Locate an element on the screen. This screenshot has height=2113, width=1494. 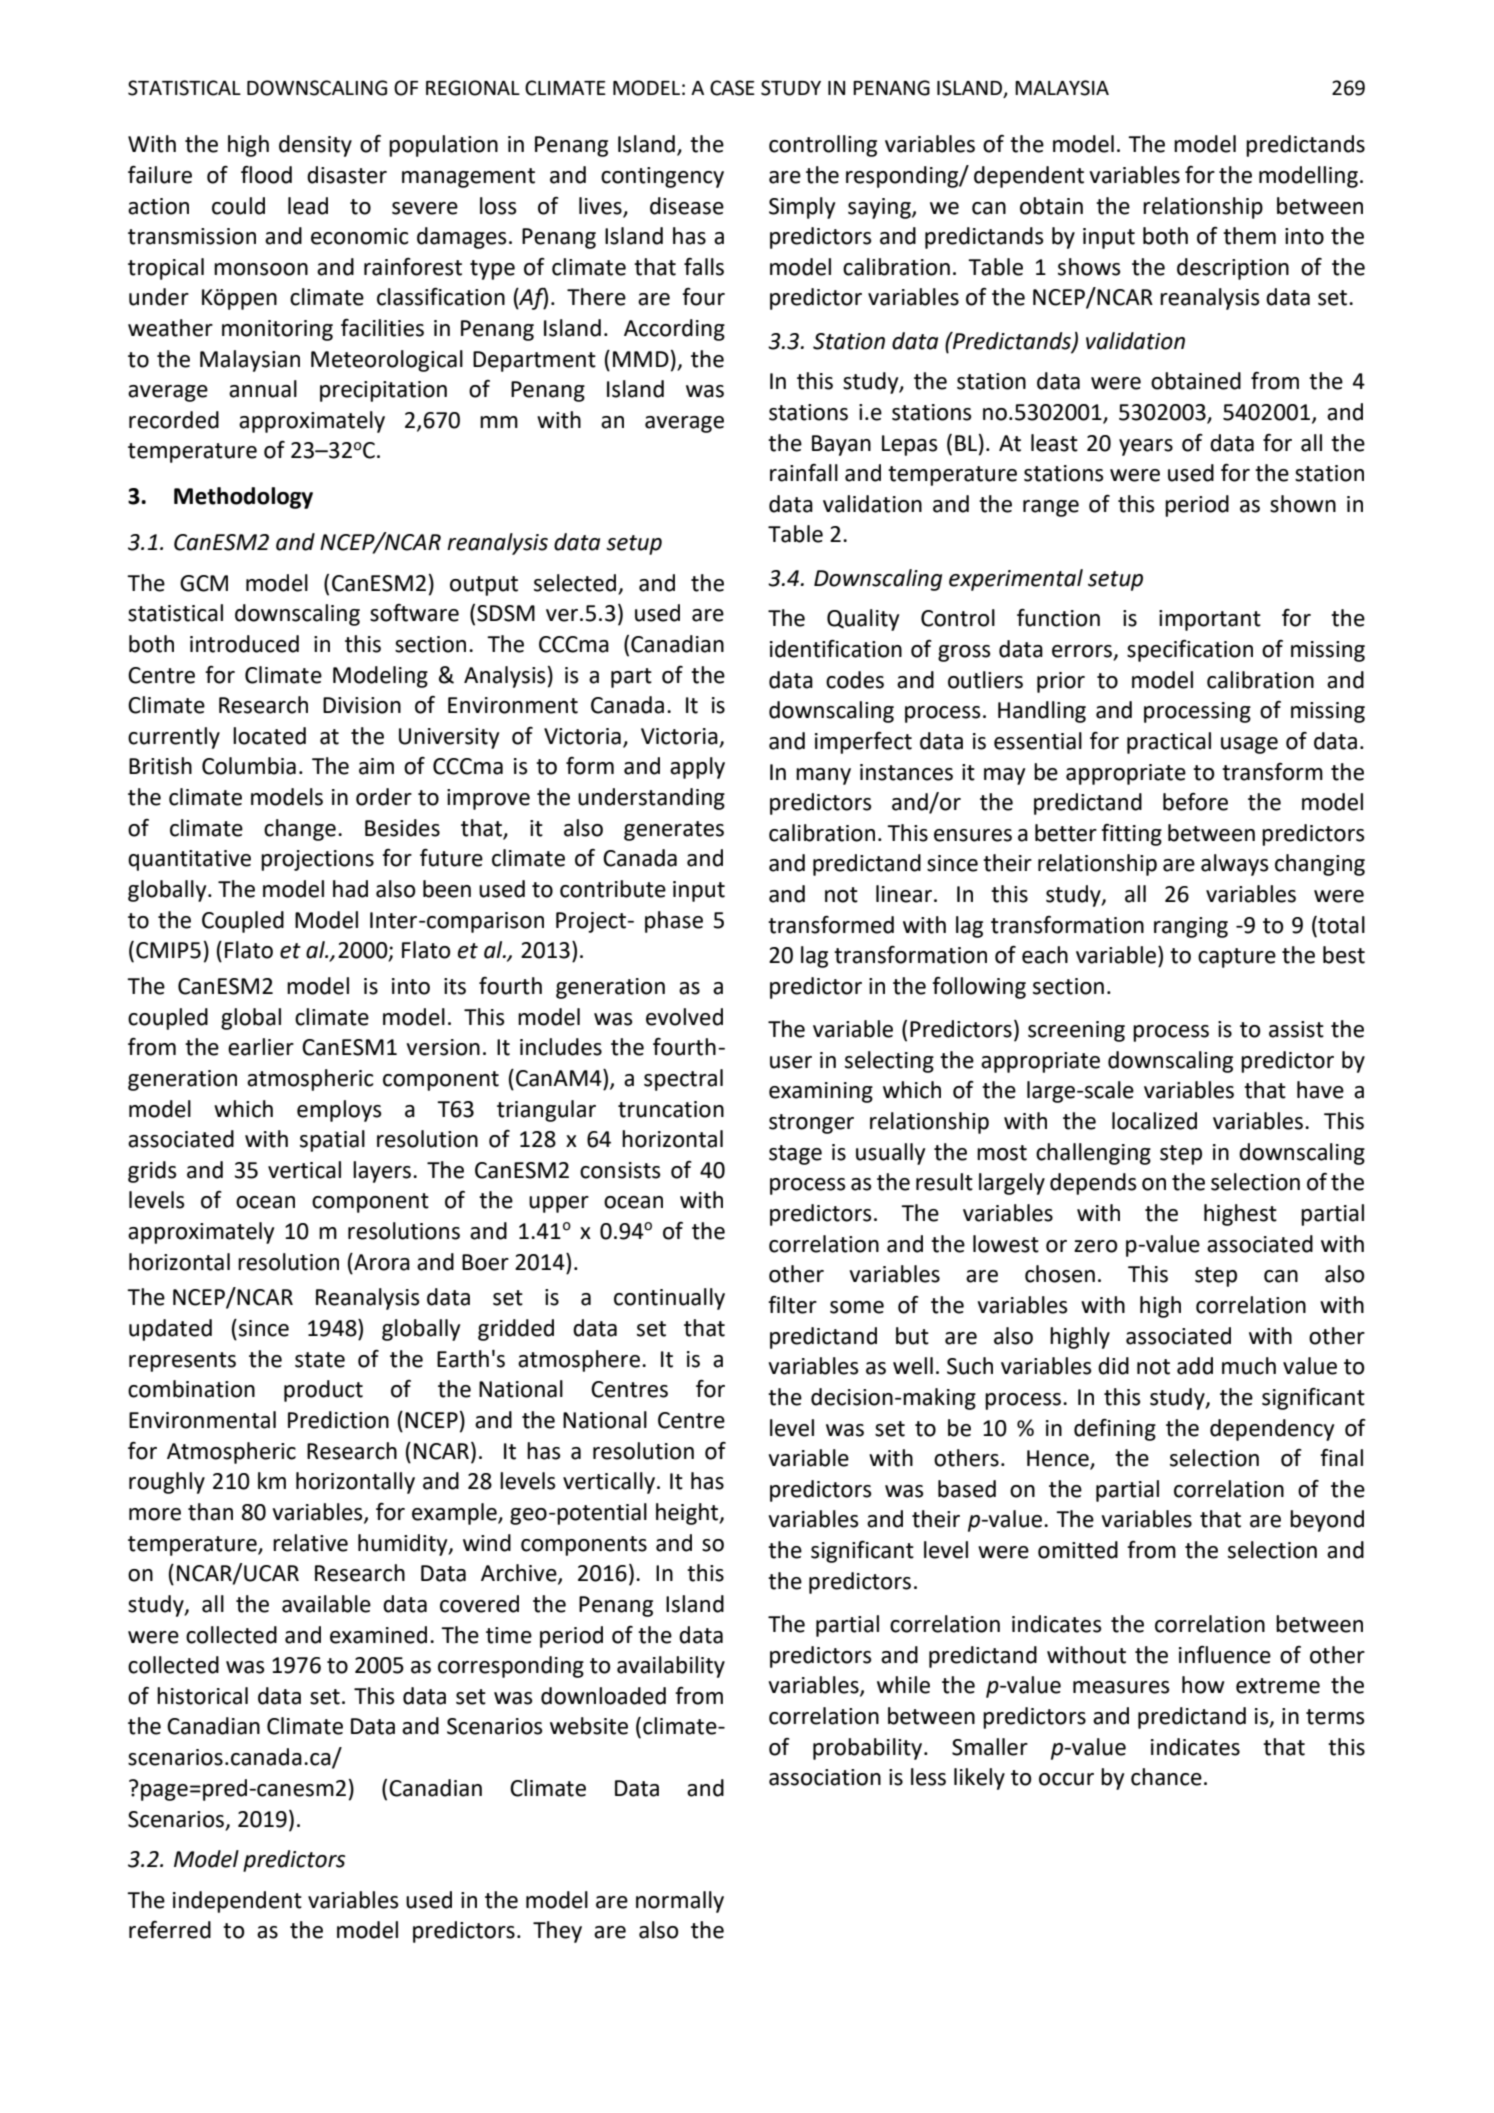
density is located at coordinates (315, 146).
